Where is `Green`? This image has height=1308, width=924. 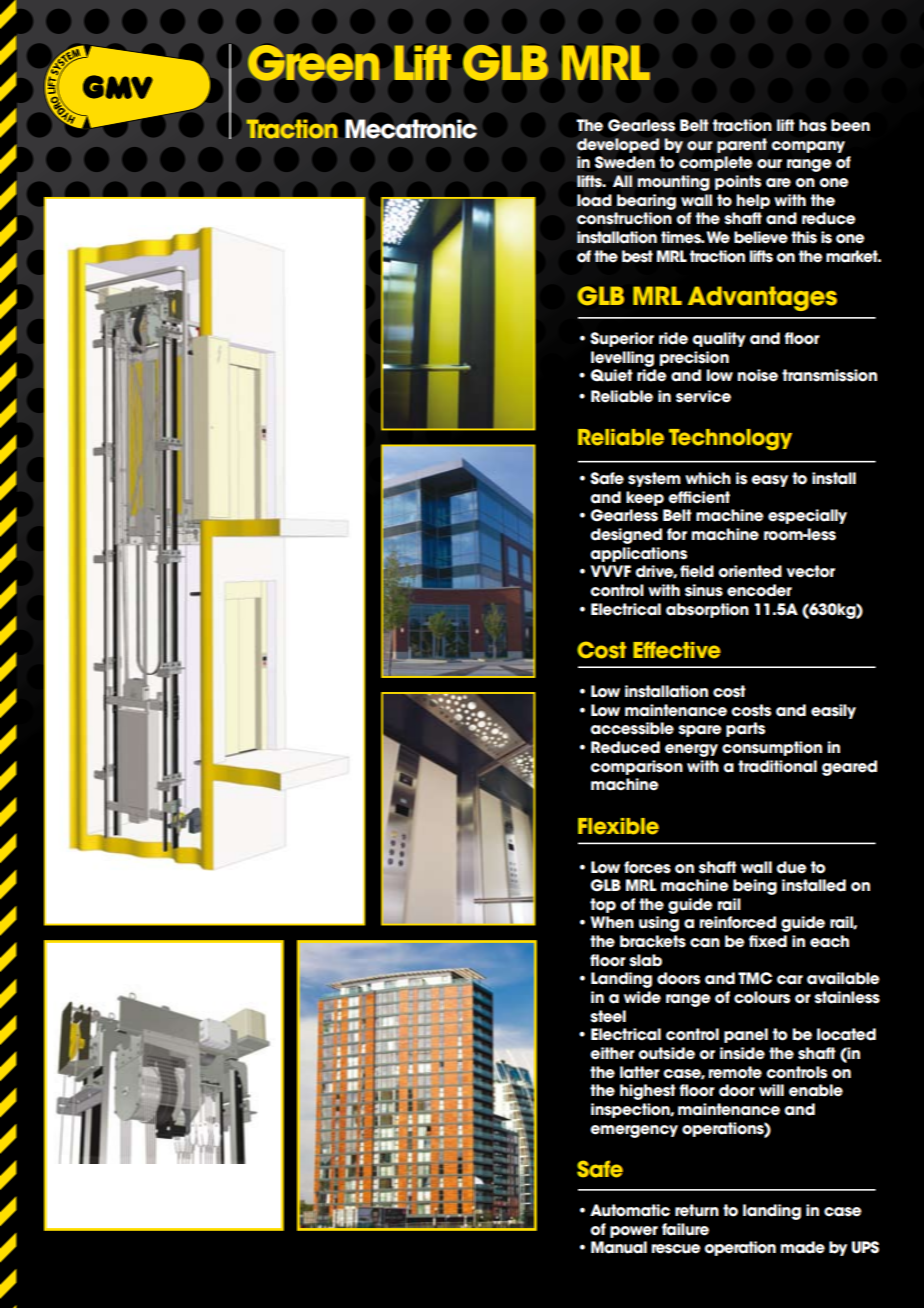 Green is located at coordinates (313, 63).
